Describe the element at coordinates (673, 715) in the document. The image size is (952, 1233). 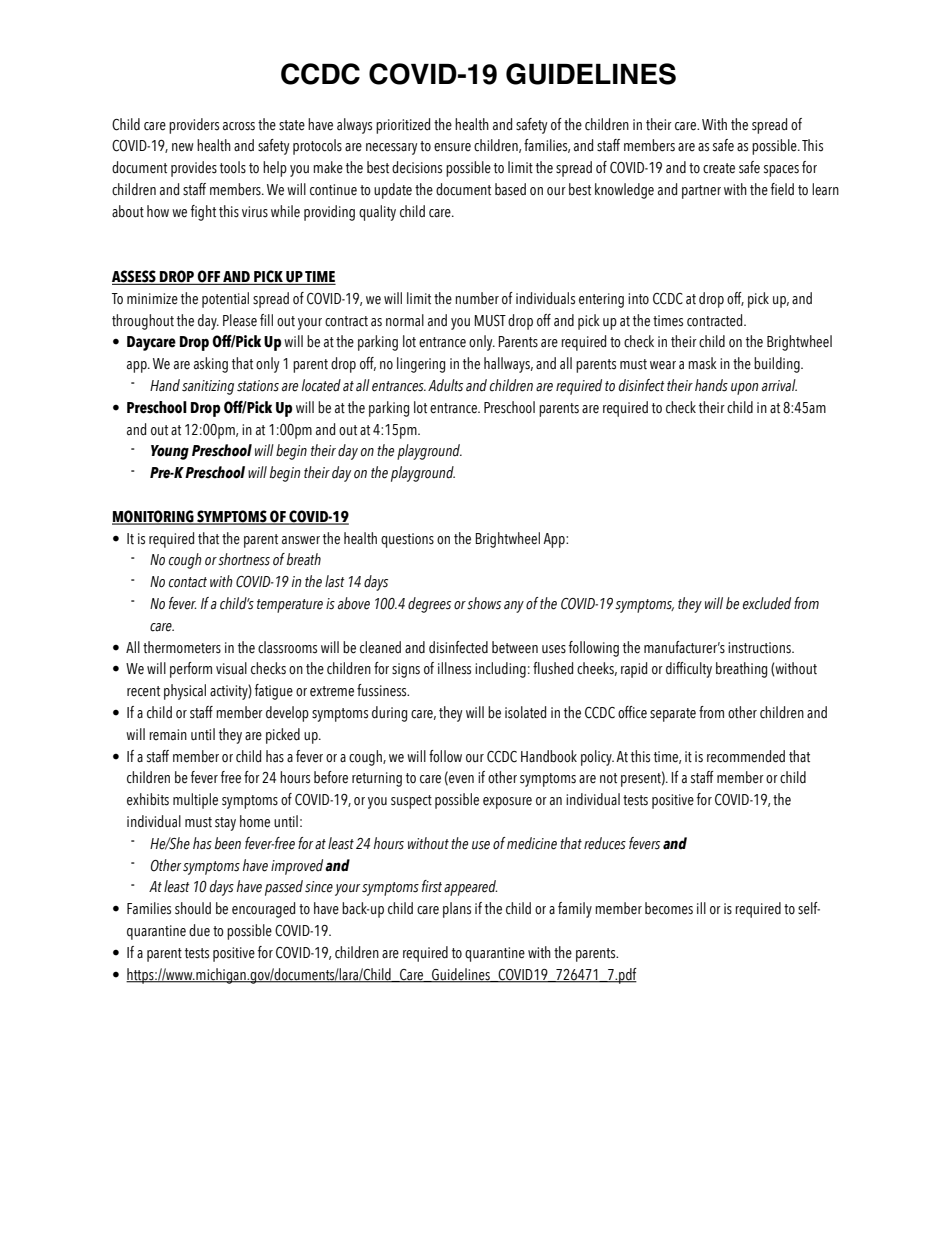
I see `separate` at that location.
